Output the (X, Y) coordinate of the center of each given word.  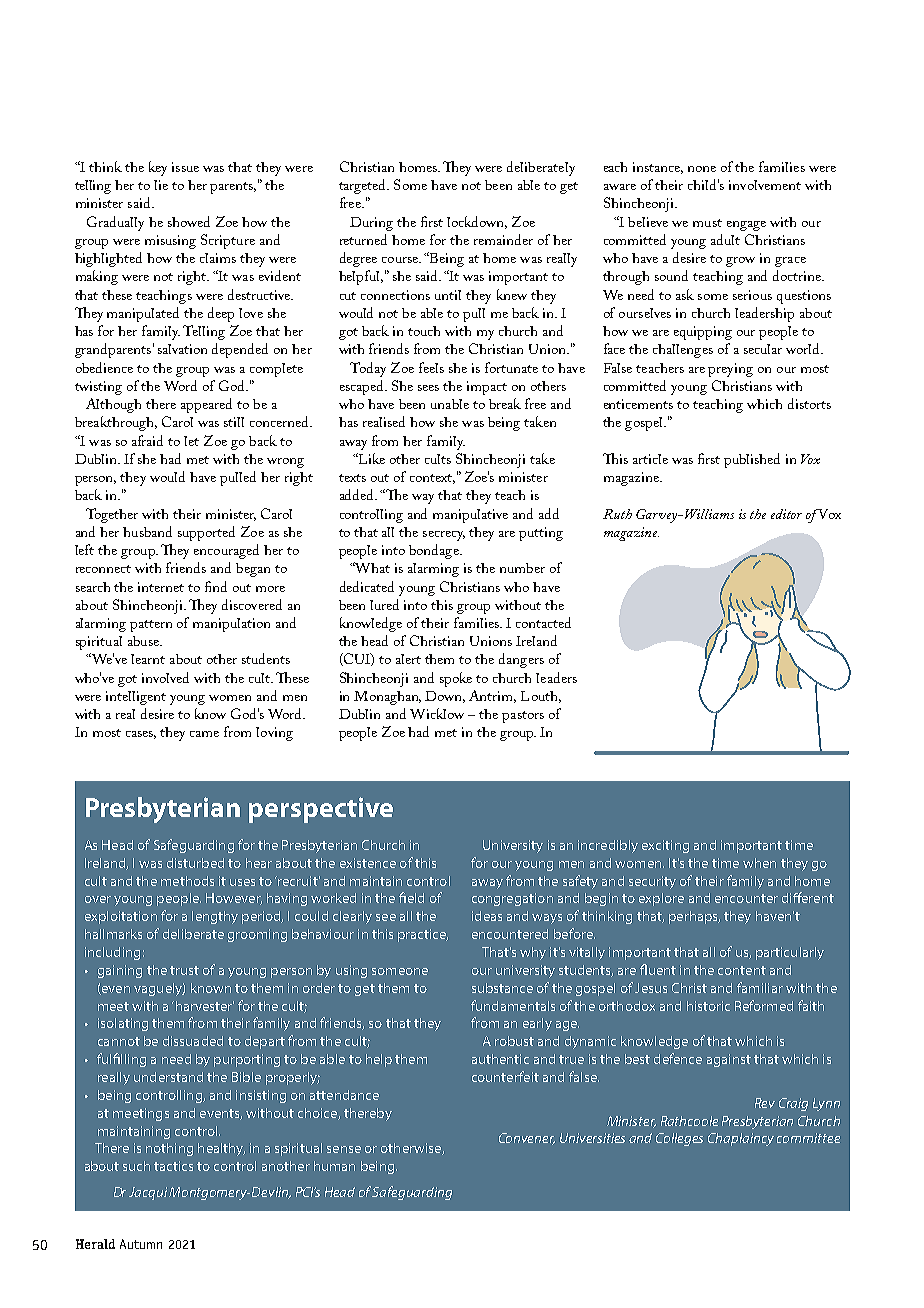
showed (189, 221)
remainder (503, 239)
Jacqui (149, 1193)
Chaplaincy (741, 1139)
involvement (765, 185)
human (334, 1166)
